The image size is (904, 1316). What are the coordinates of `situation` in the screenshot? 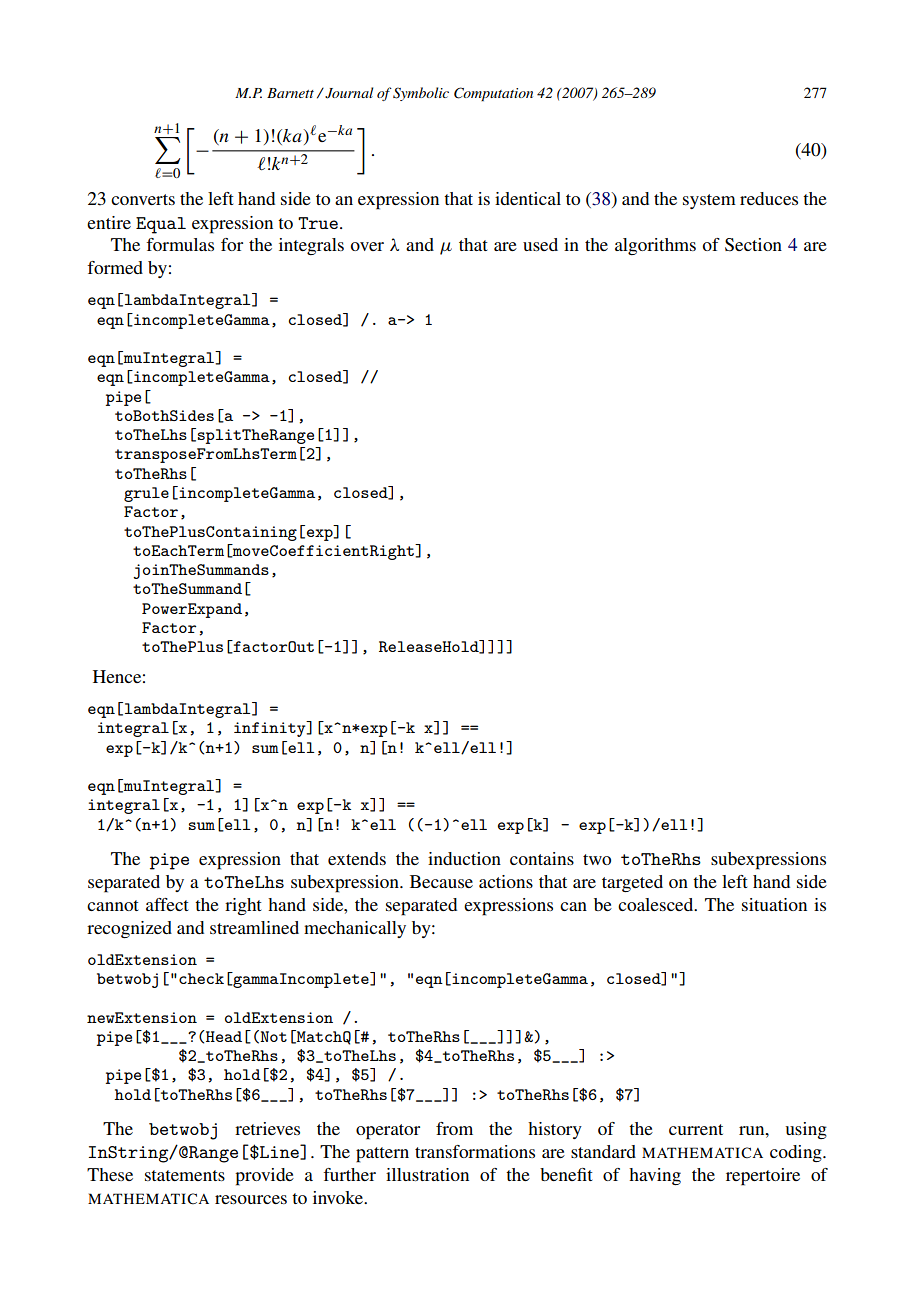 It's located at (774, 904).
